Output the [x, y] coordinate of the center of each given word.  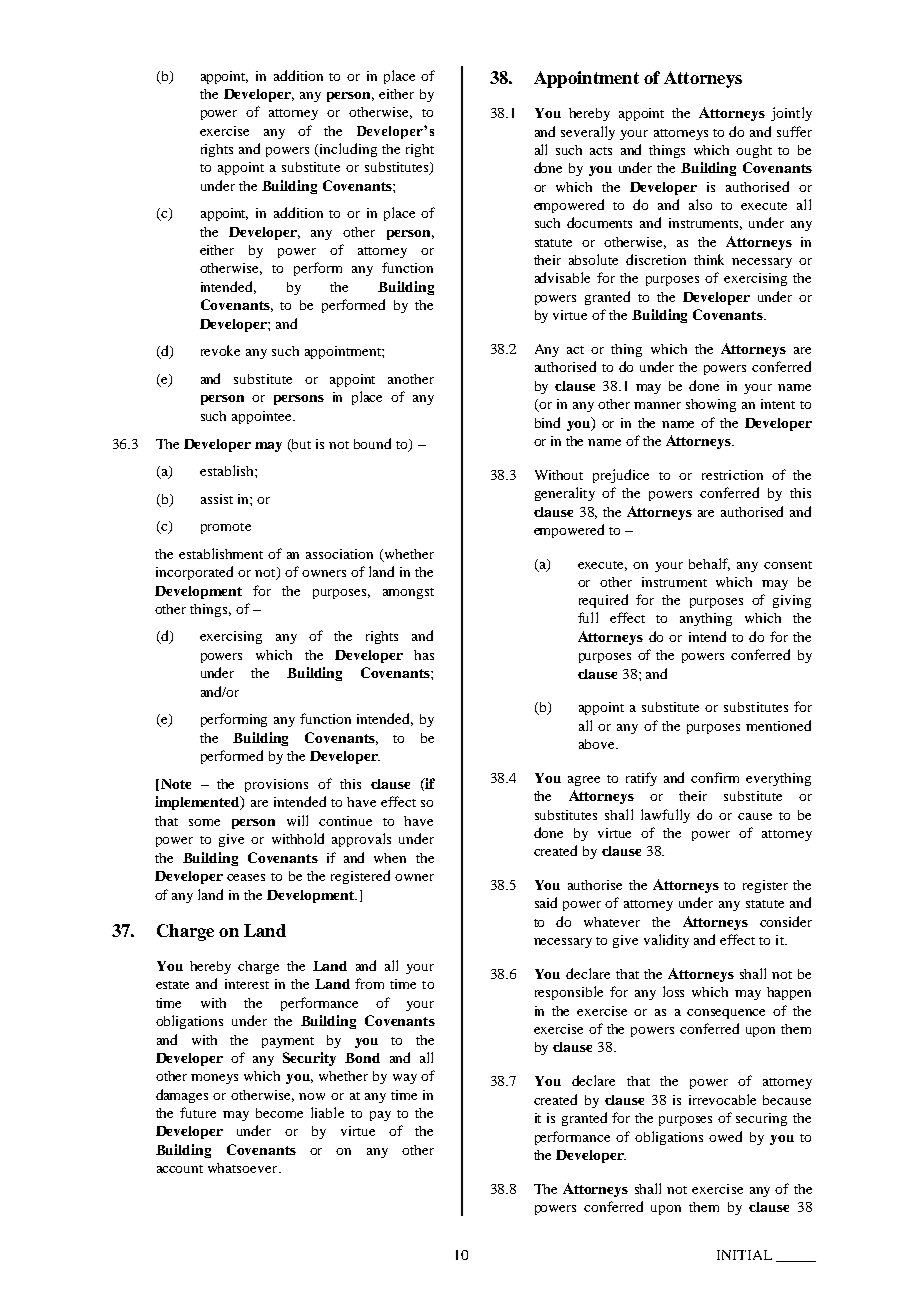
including [347, 150]
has [424, 655]
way [405, 1079]
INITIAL [744, 1255]
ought [754, 151]
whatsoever [244, 1168]
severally [588, 133]
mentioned [778, 725]
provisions [276, 785]
